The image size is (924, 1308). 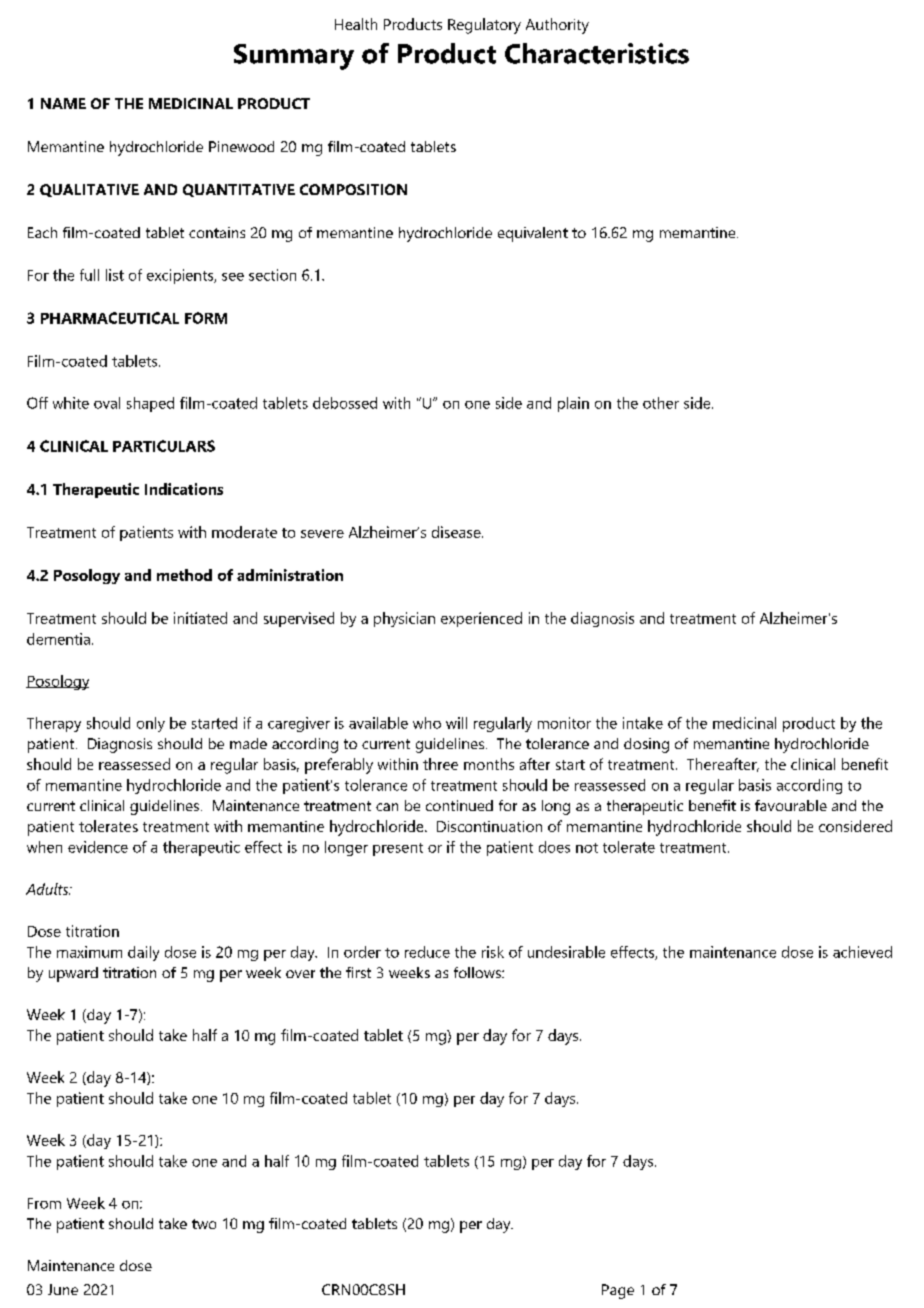 I want to click on two, so click(x=204, y=1224).
